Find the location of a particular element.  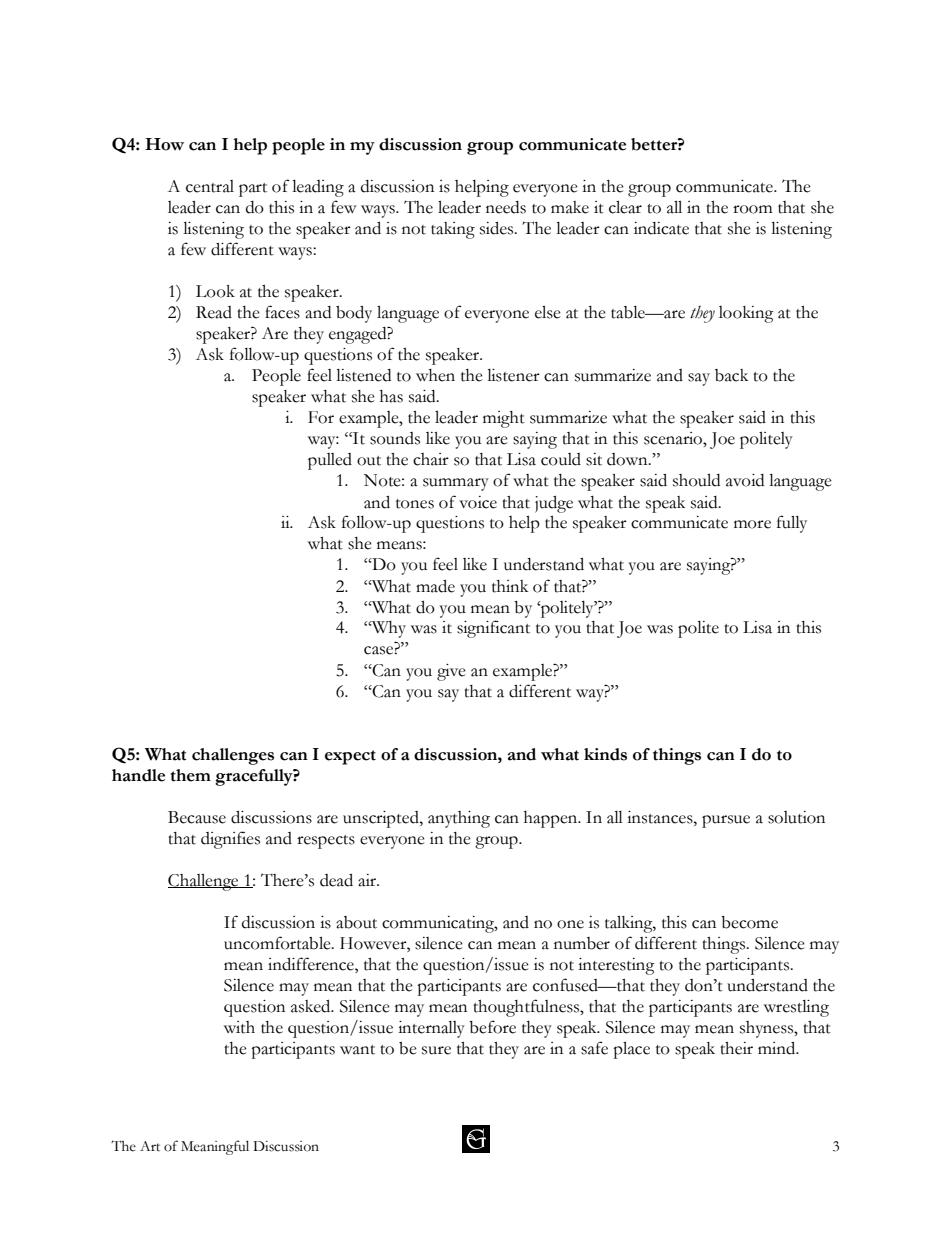

should is located at coordinates (696, 480).
